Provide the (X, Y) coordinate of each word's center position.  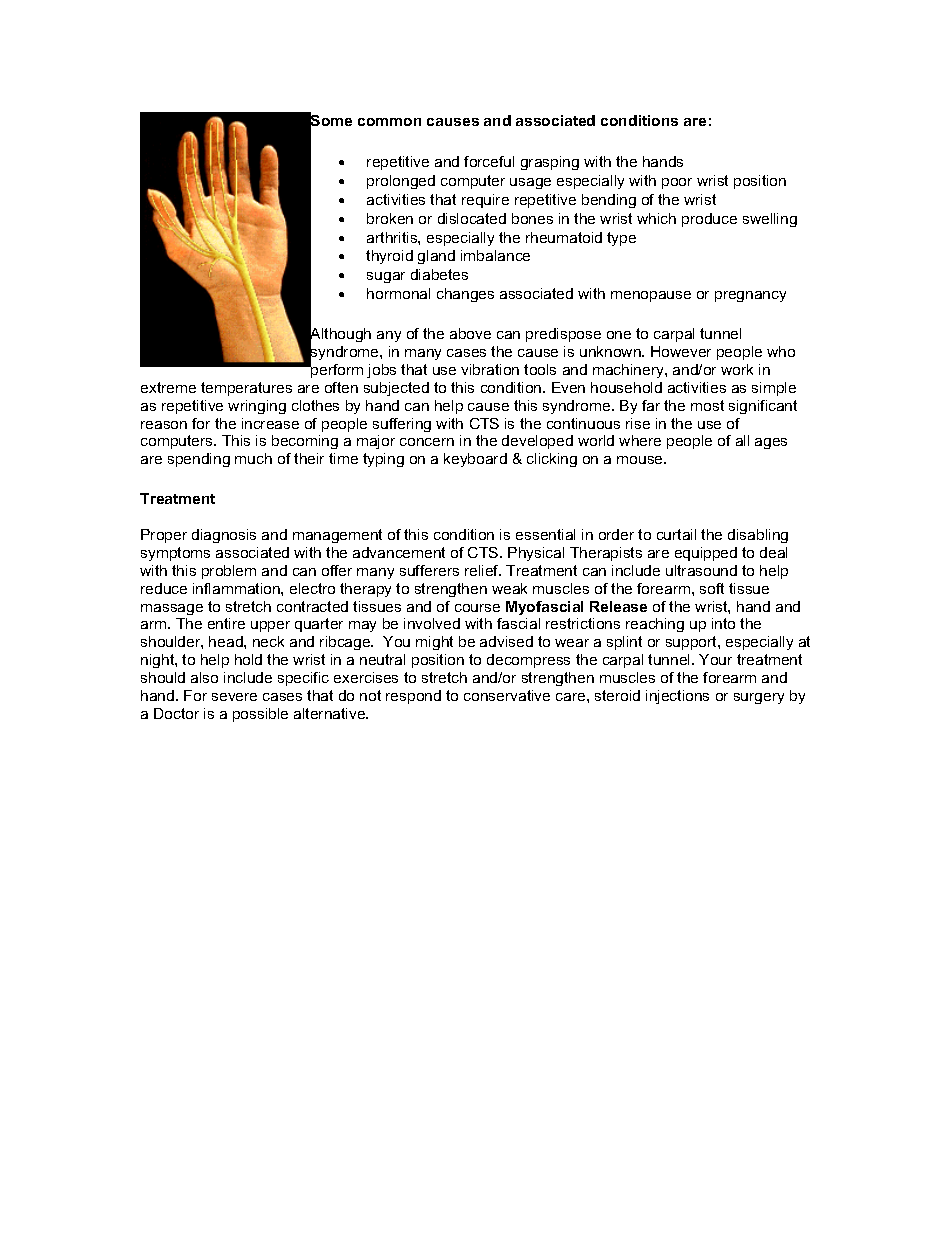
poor (677, 183)
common (389, 122)
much (253, 458)
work (737, 369)
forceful (489, 161)
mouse (641, 460)
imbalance (495, 255)
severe (234, 697)
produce (709, 220)
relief (483, 570)
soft (712, 588)
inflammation (237, 588)
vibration (490, 369)
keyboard (475, 460)
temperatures (246, 389)
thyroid (389, 257)
